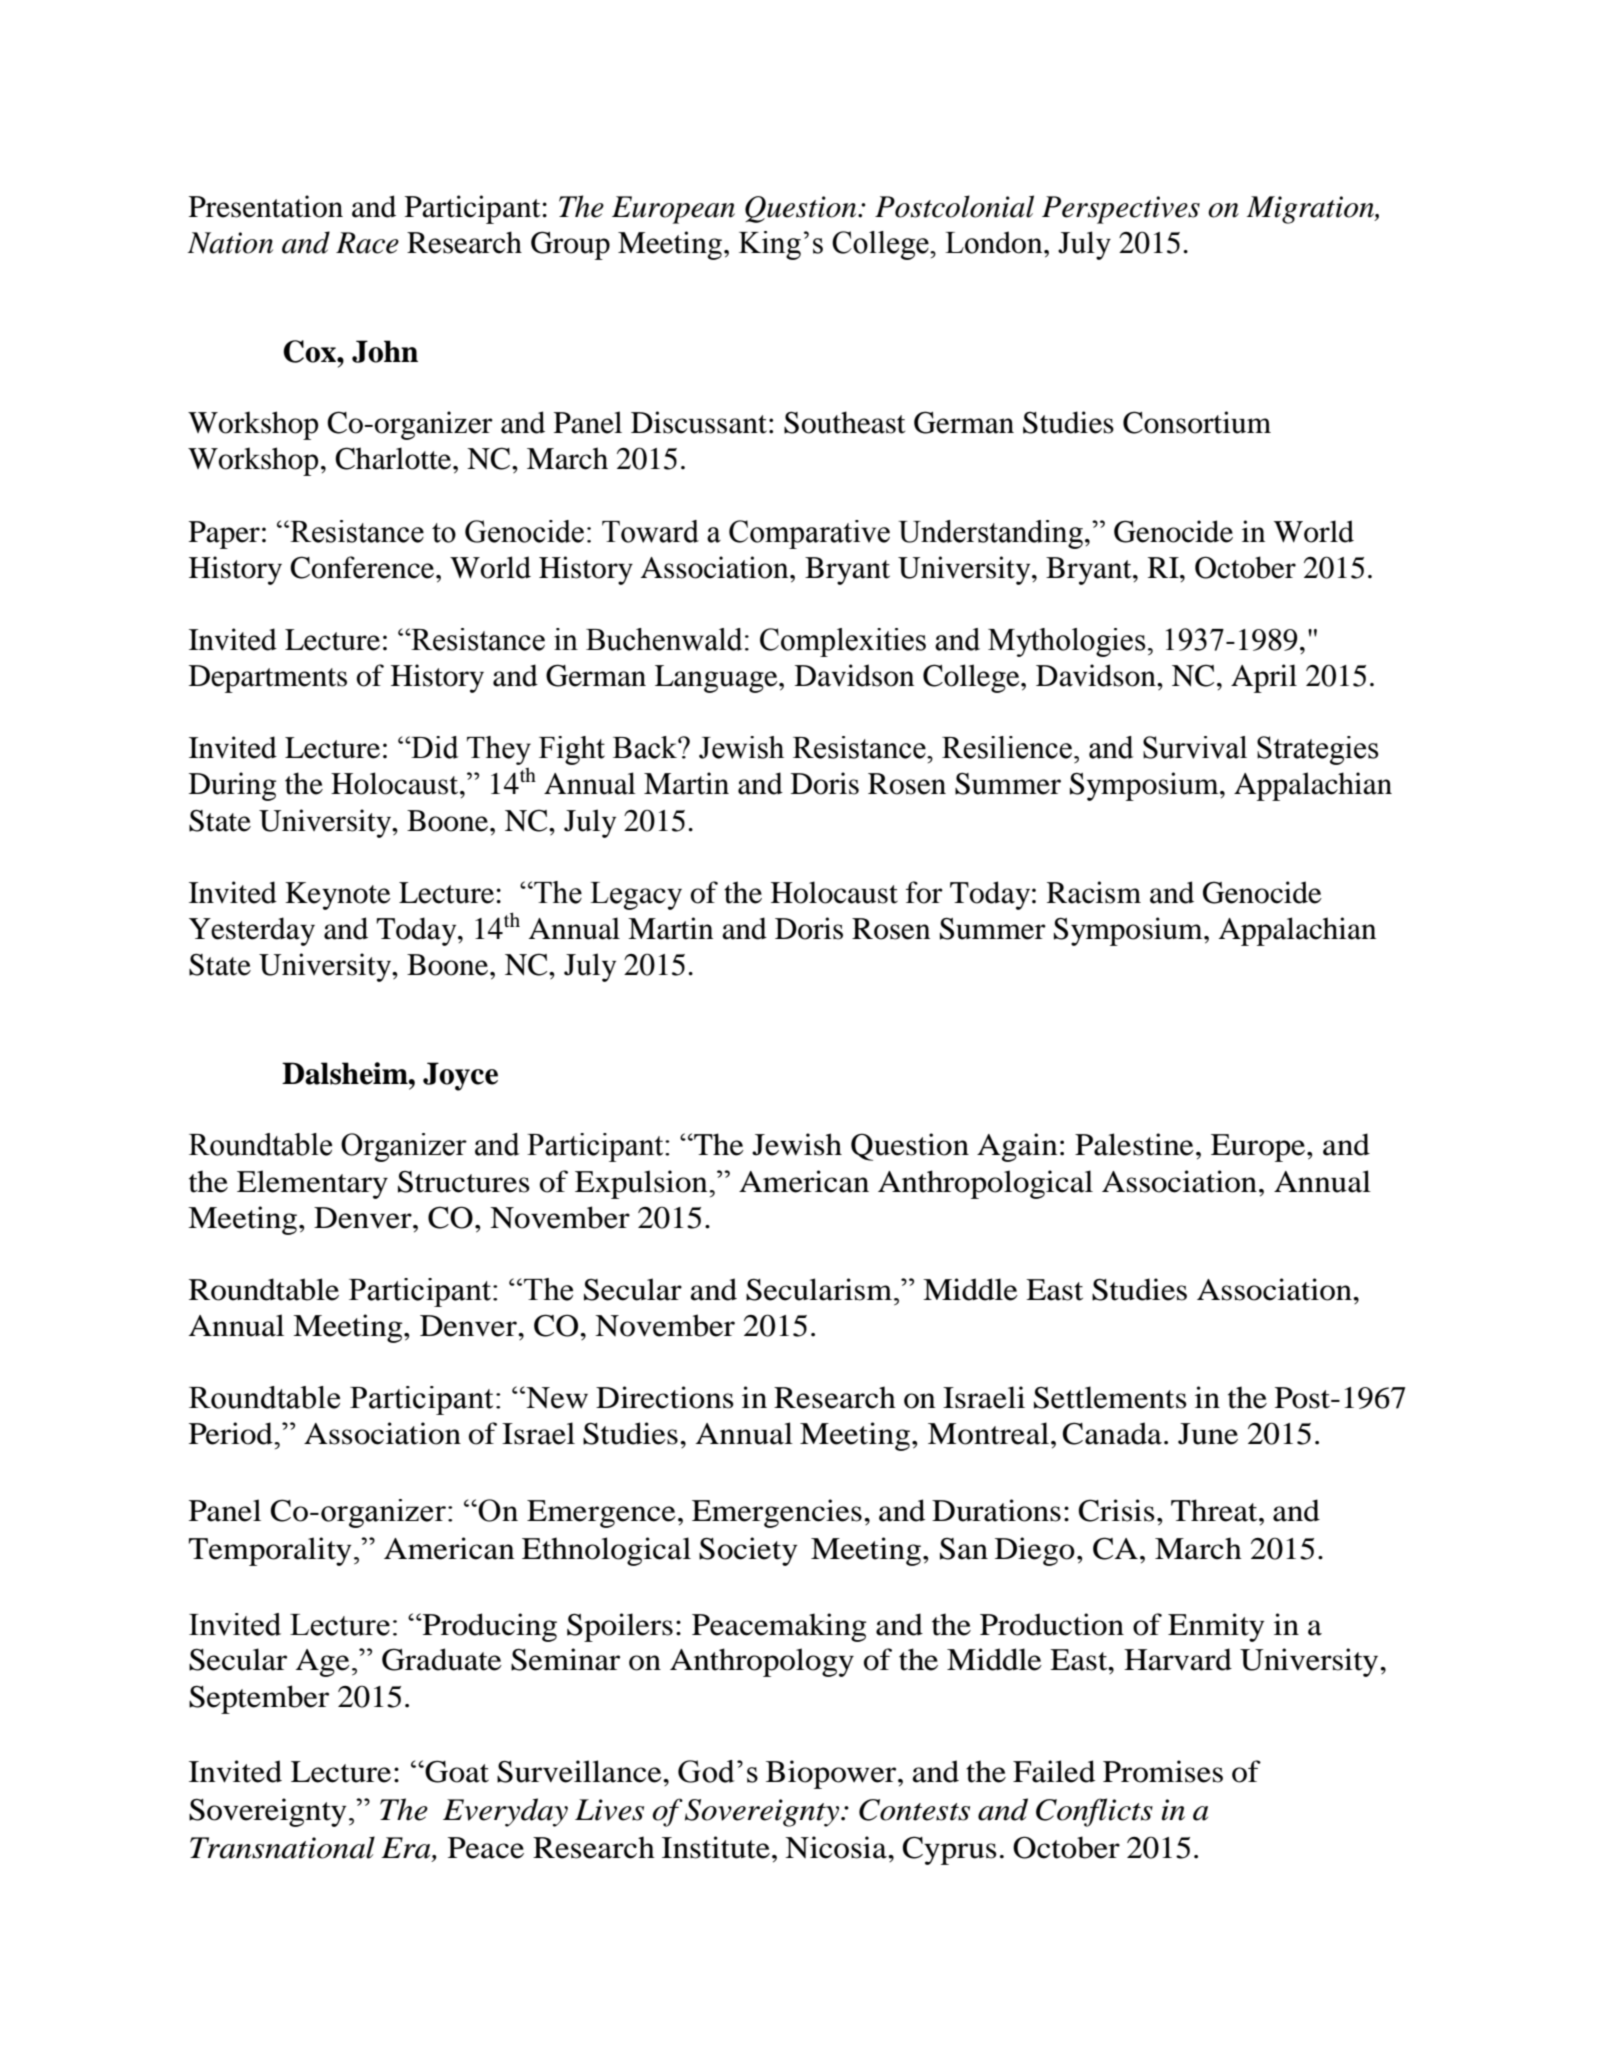  What do you see at coordinates (1163, 1771) in the image?
I see `Promises` at bounding box center [1163, 1771].
